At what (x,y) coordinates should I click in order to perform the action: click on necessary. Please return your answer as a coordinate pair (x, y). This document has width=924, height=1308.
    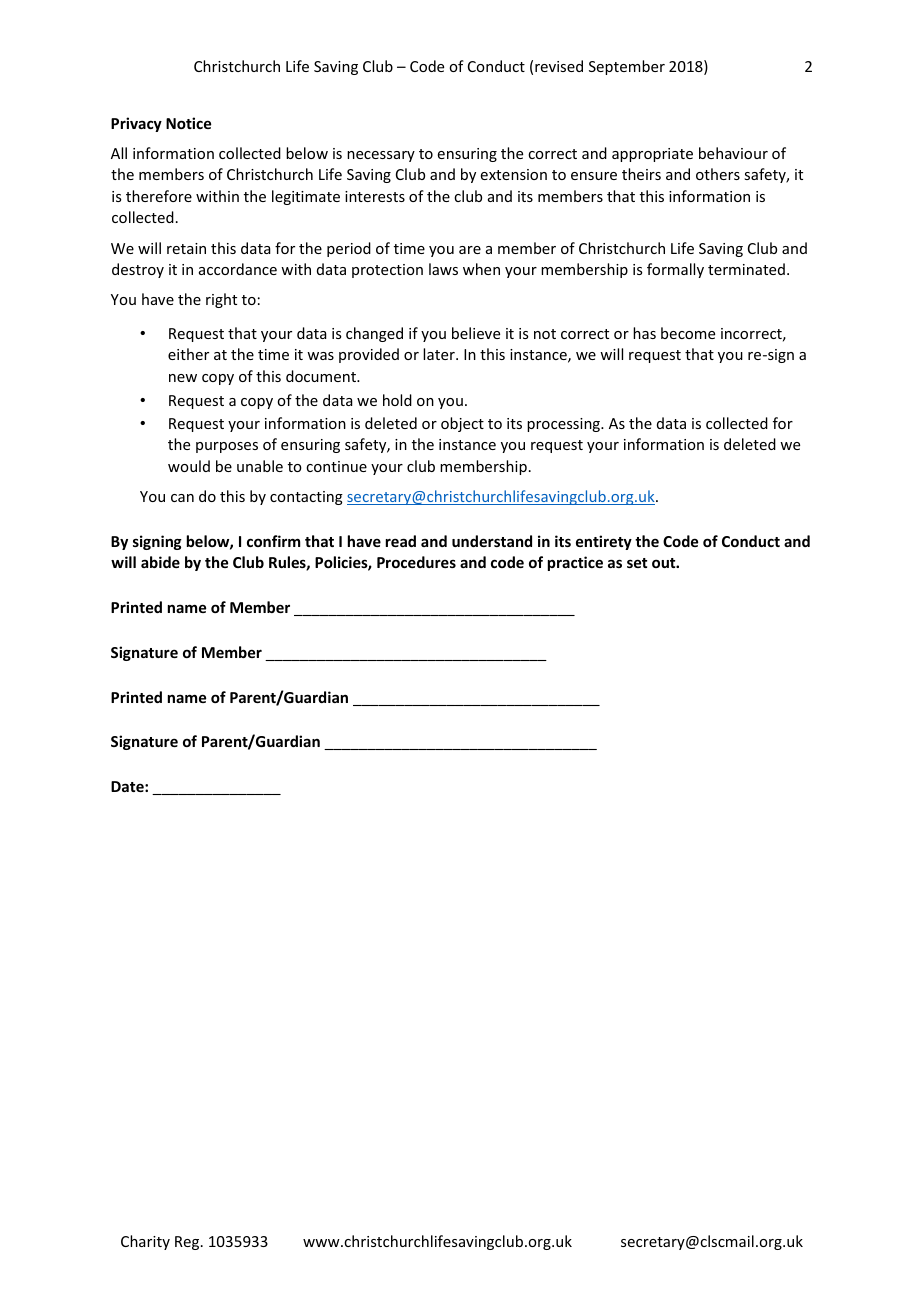
    Looking at the image, I should click on (381, 156).
